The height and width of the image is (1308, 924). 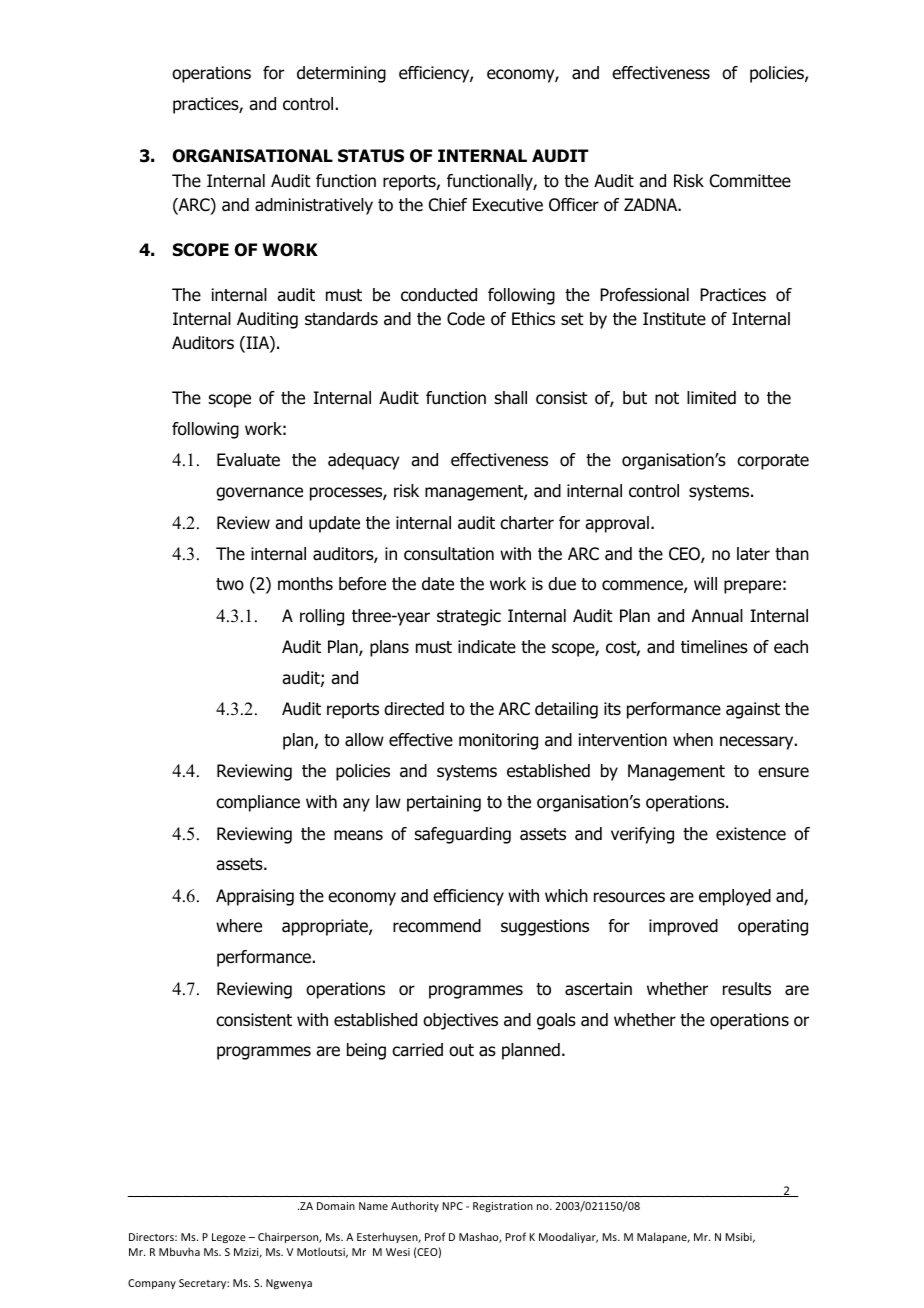 I want to click on Company, so click(x=152, y=1284).
